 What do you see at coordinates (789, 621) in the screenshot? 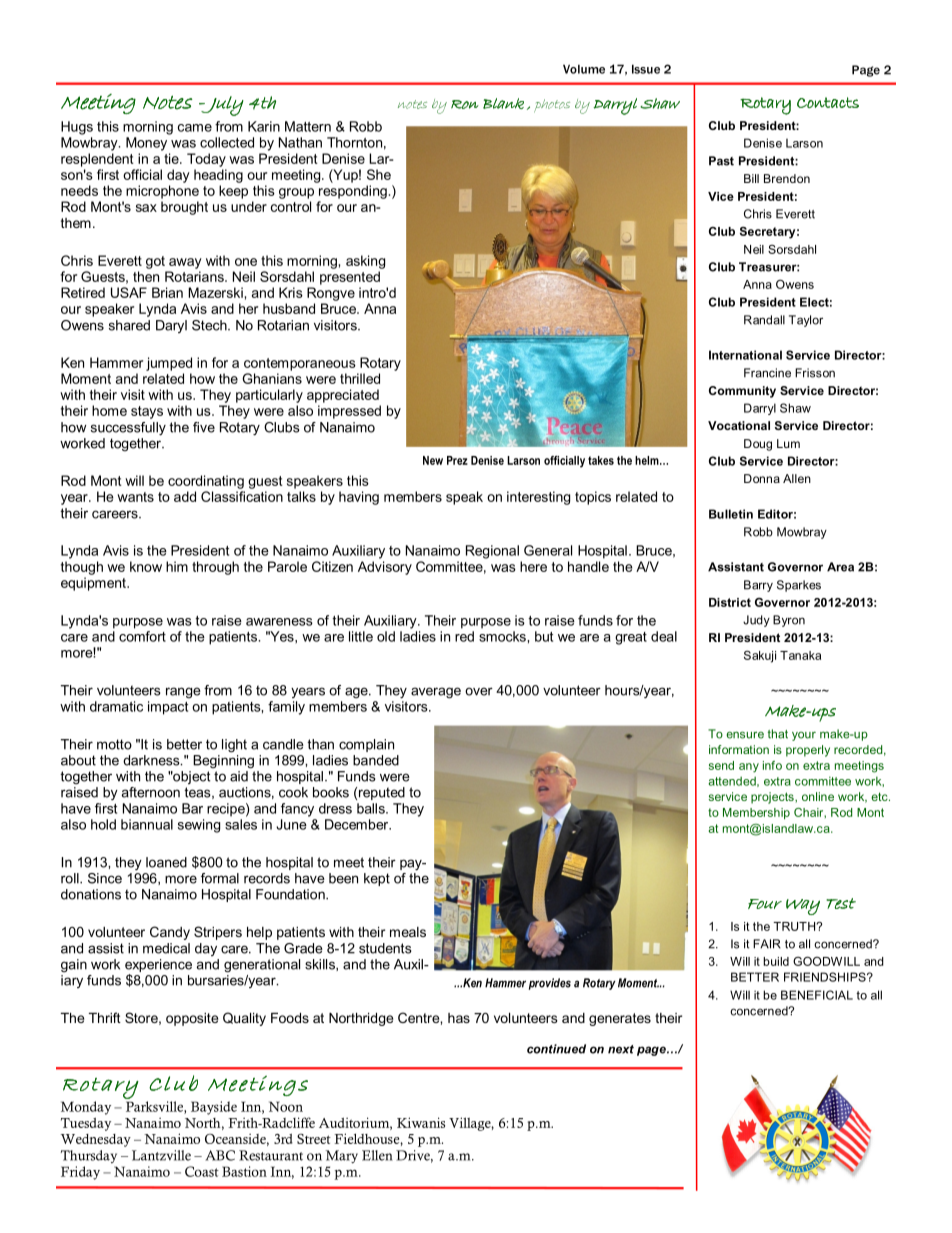
I see `Byron` at bounding box center [789, 621].
